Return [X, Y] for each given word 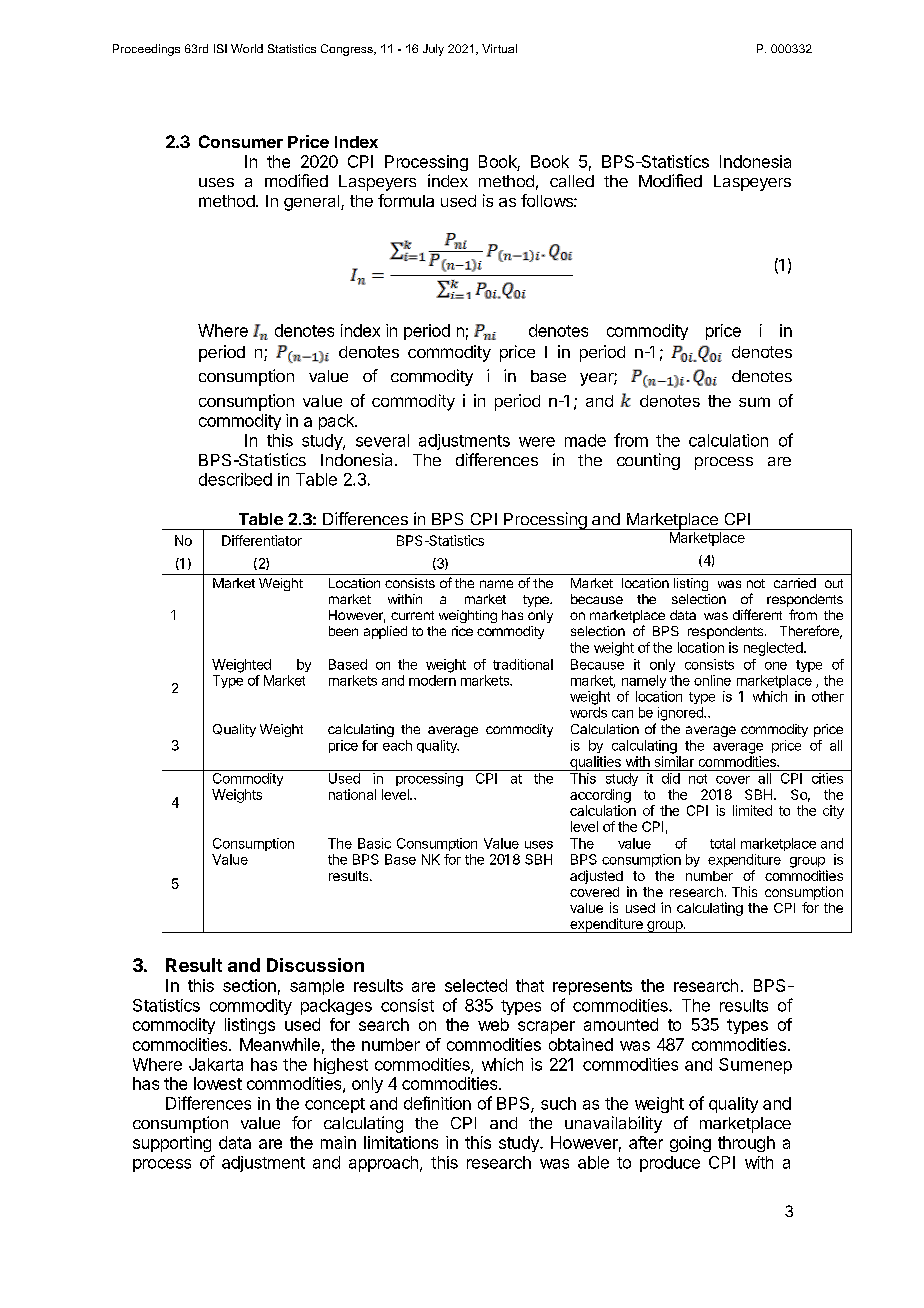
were [537, 442]
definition [437, 1103]
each [397, 745]
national [352, 794]
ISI [220, 48]
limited [752, 810]
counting [648, 461]
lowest [218, 1083]
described [235, 479]
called [572, 181]
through [746, 1144]
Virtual [499, 48]
